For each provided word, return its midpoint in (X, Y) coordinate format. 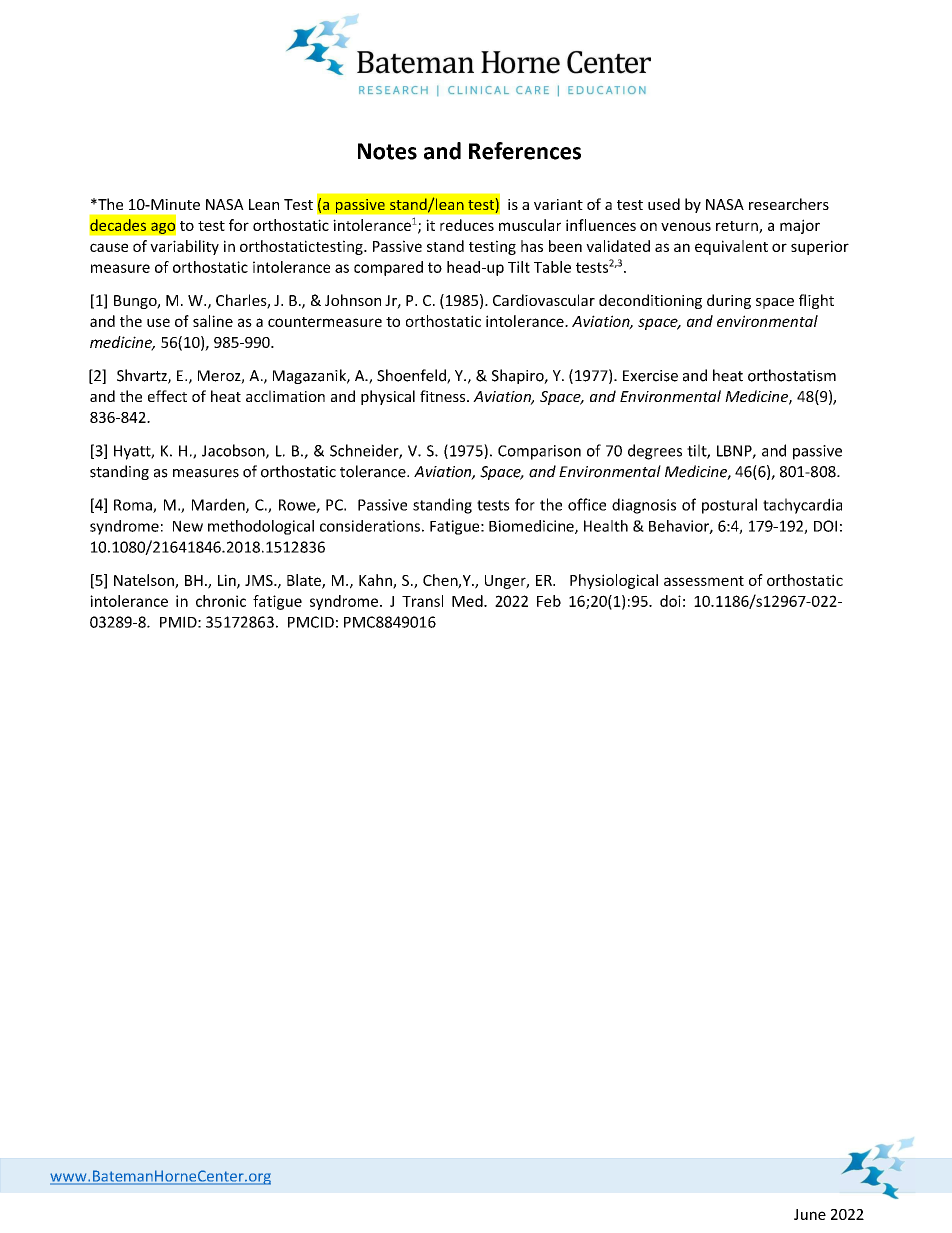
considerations (370, 526)
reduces (467, 225)
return (738, 227)
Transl (422, 601)
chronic (221, 601)
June (810, 1214)
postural (729, 506)
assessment (704, 581)
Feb (549, 601)
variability (184, 247)
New (188, 526)
